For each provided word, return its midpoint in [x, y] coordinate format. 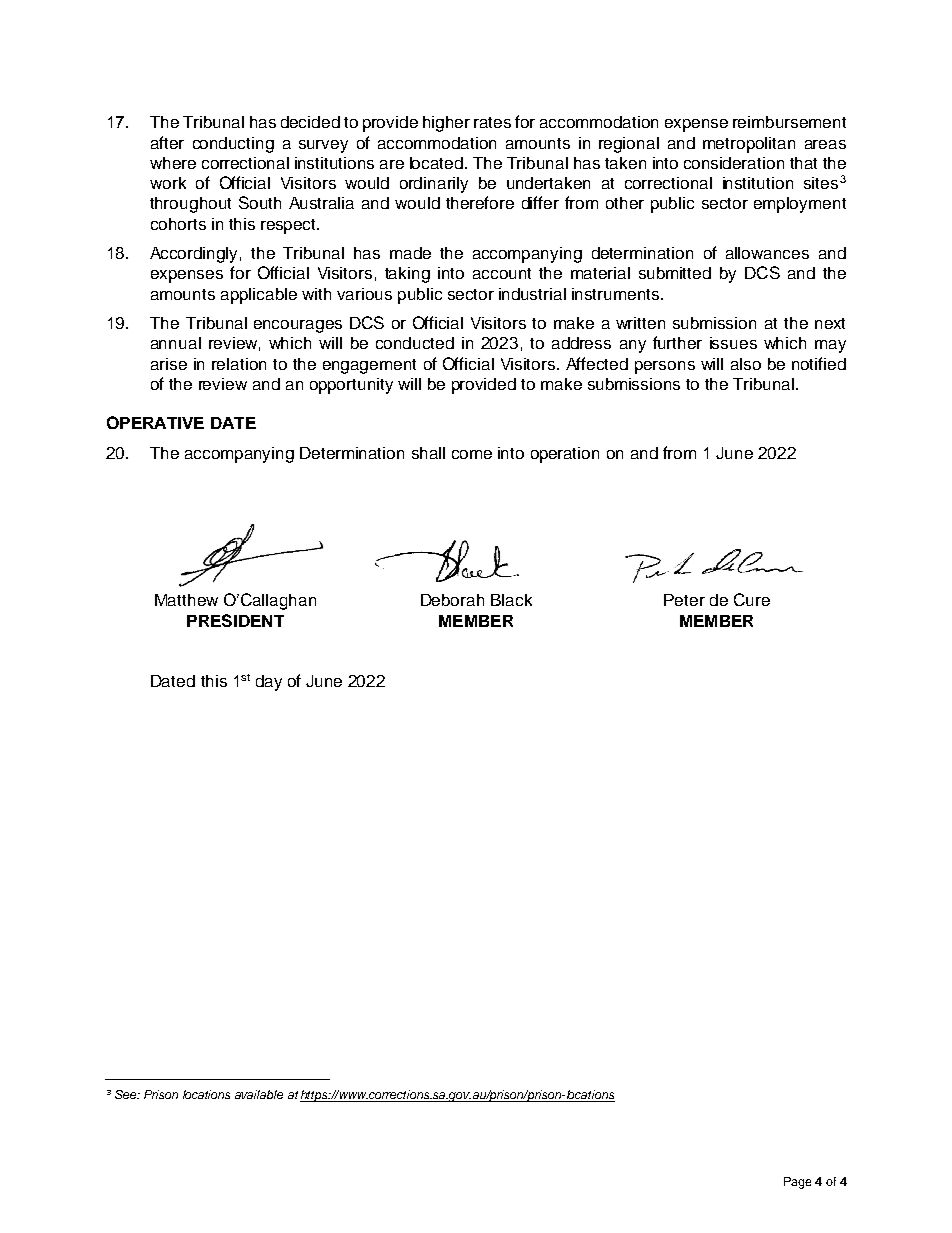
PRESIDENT [235, 620]
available [259, 1094]
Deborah [452, 600]
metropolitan [749, 145]
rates [492, 122]
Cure [752, 599]
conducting [233, 145]
